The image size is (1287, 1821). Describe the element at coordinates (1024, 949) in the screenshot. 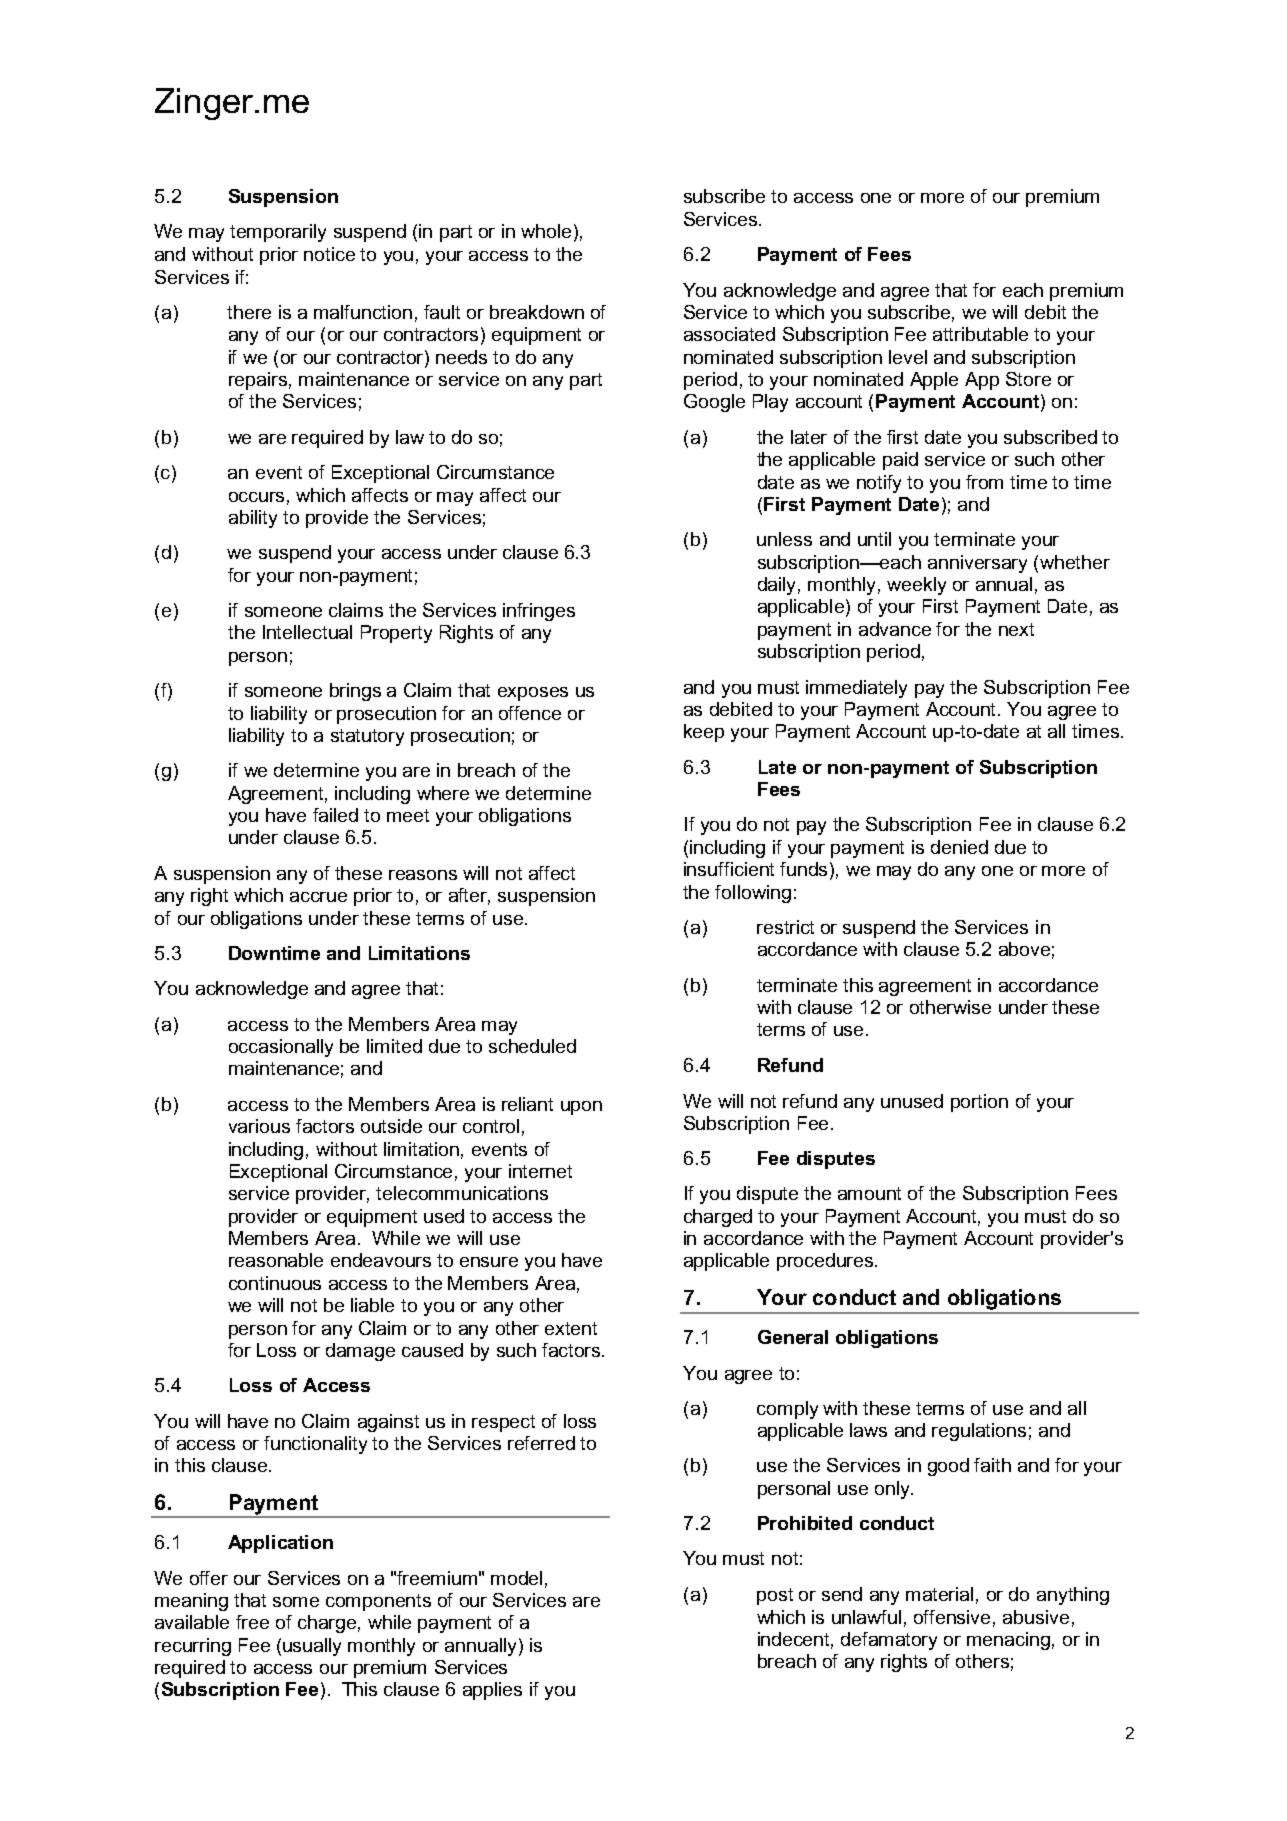

I see `above` at that location.
